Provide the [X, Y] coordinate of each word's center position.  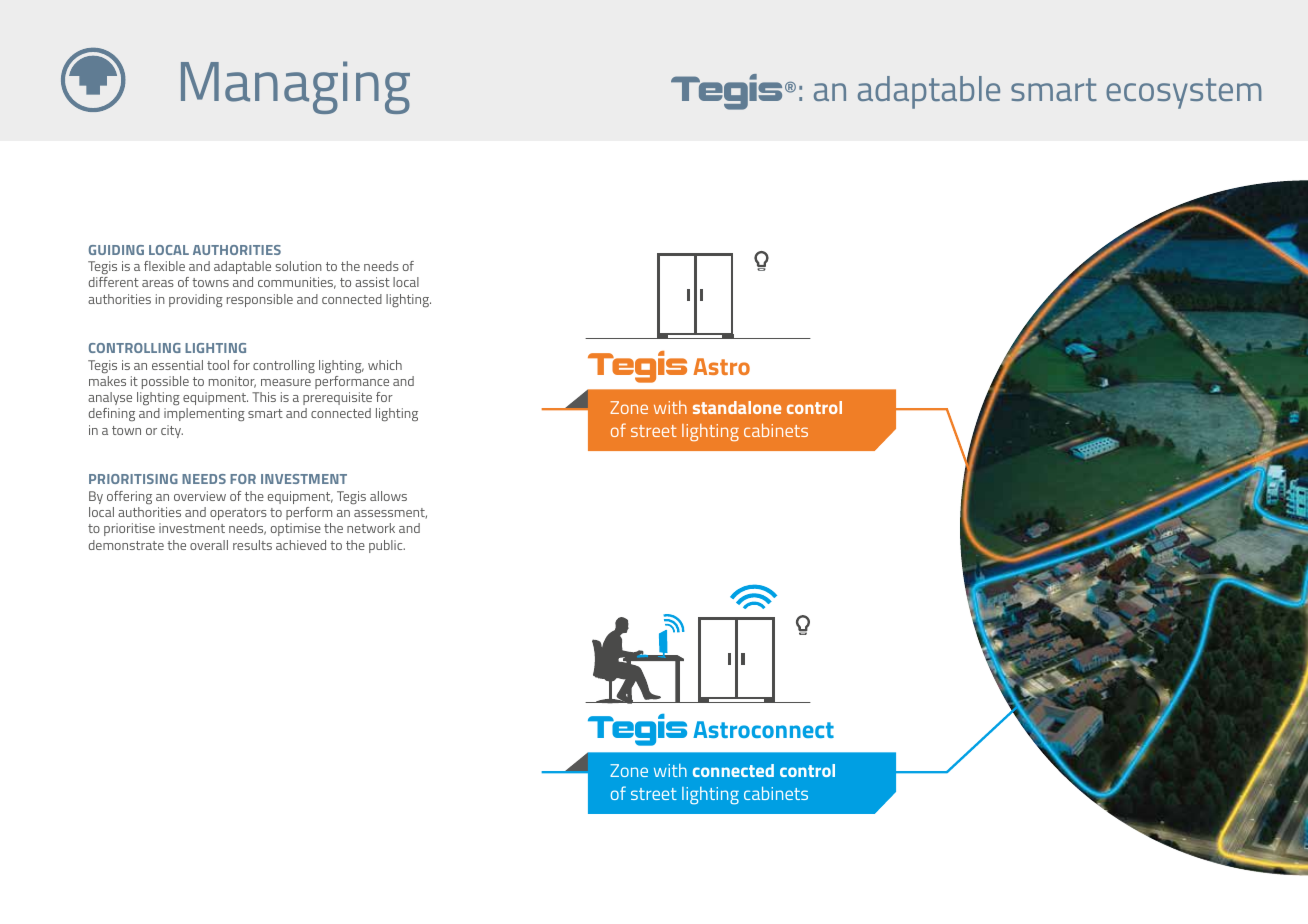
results [252, 545]
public [387, 546]
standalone [737, 407]
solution [298, 266]
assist [372, 282]
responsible [260, 300]
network [371, 528]
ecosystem [1183, 93]
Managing [295, 87]
